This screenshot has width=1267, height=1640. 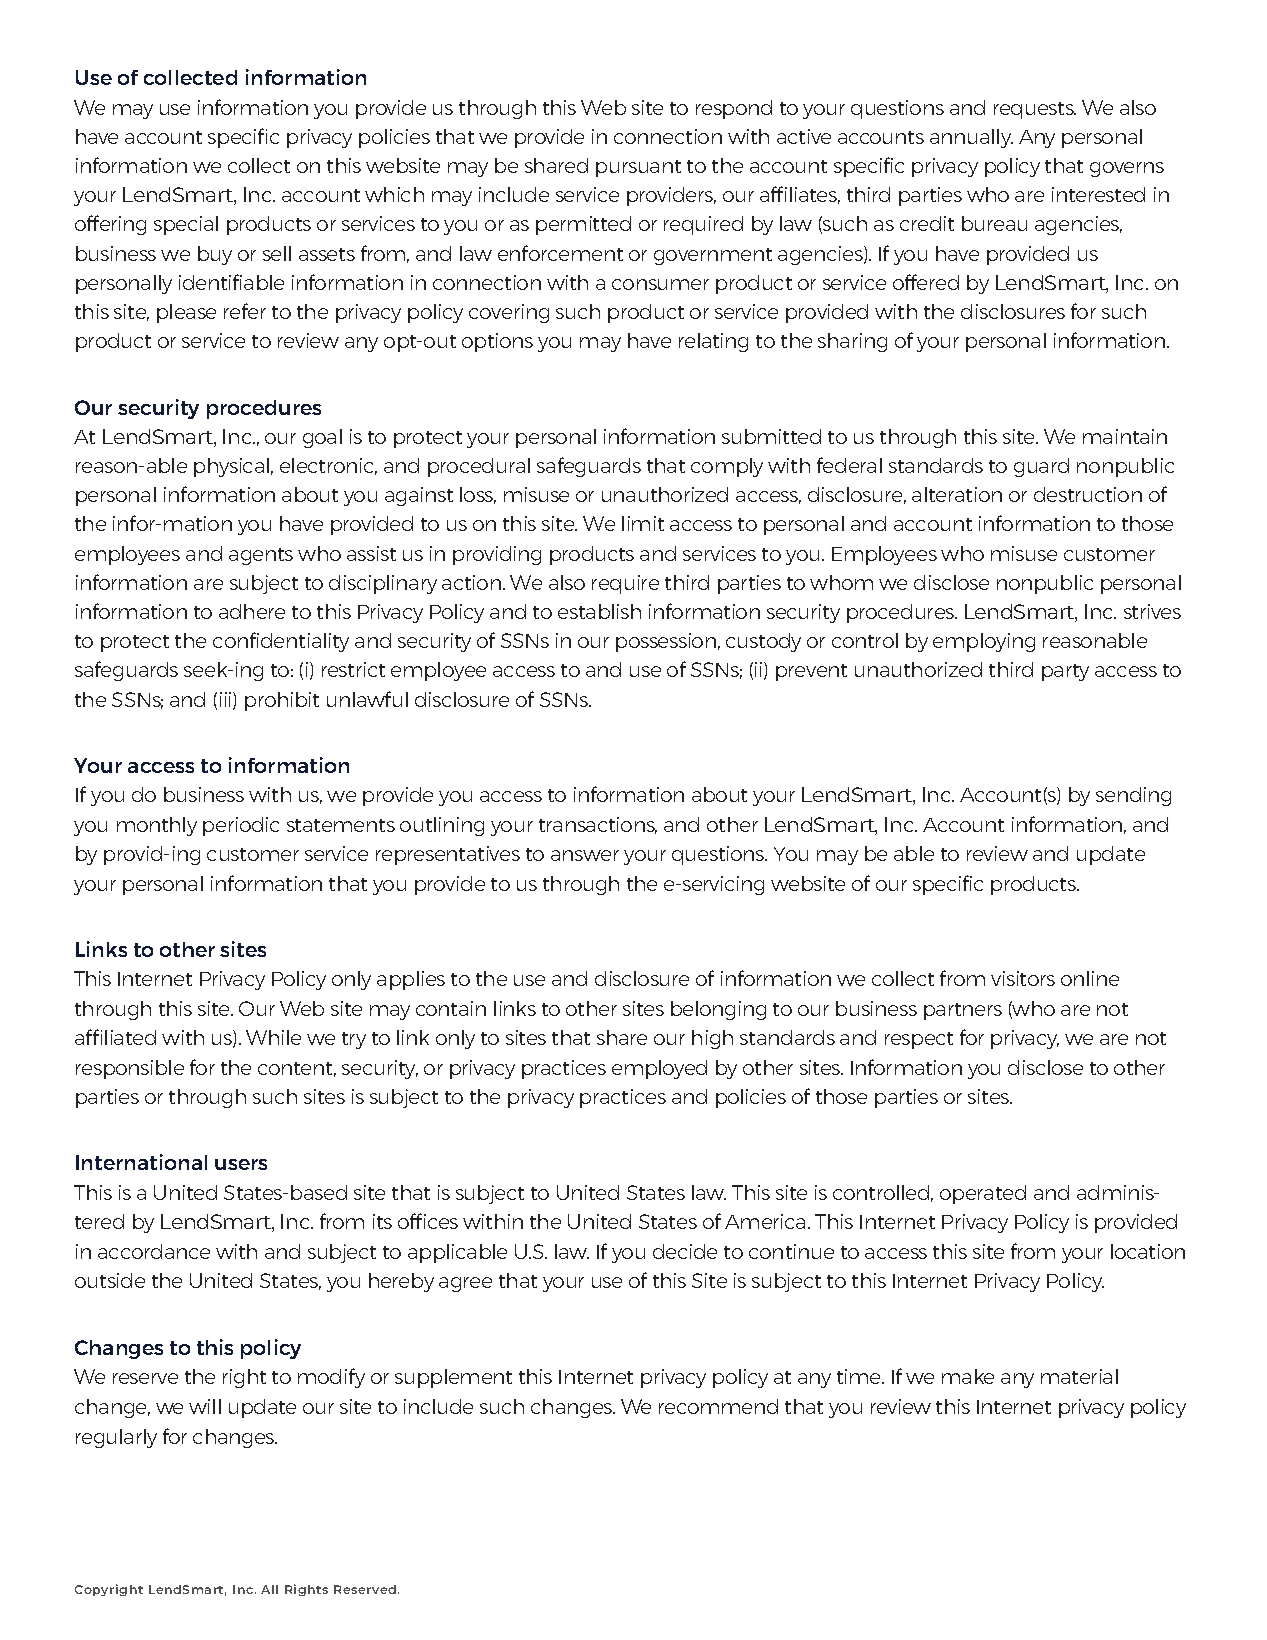 I want to click on will, so click(x=205, y=1406).
